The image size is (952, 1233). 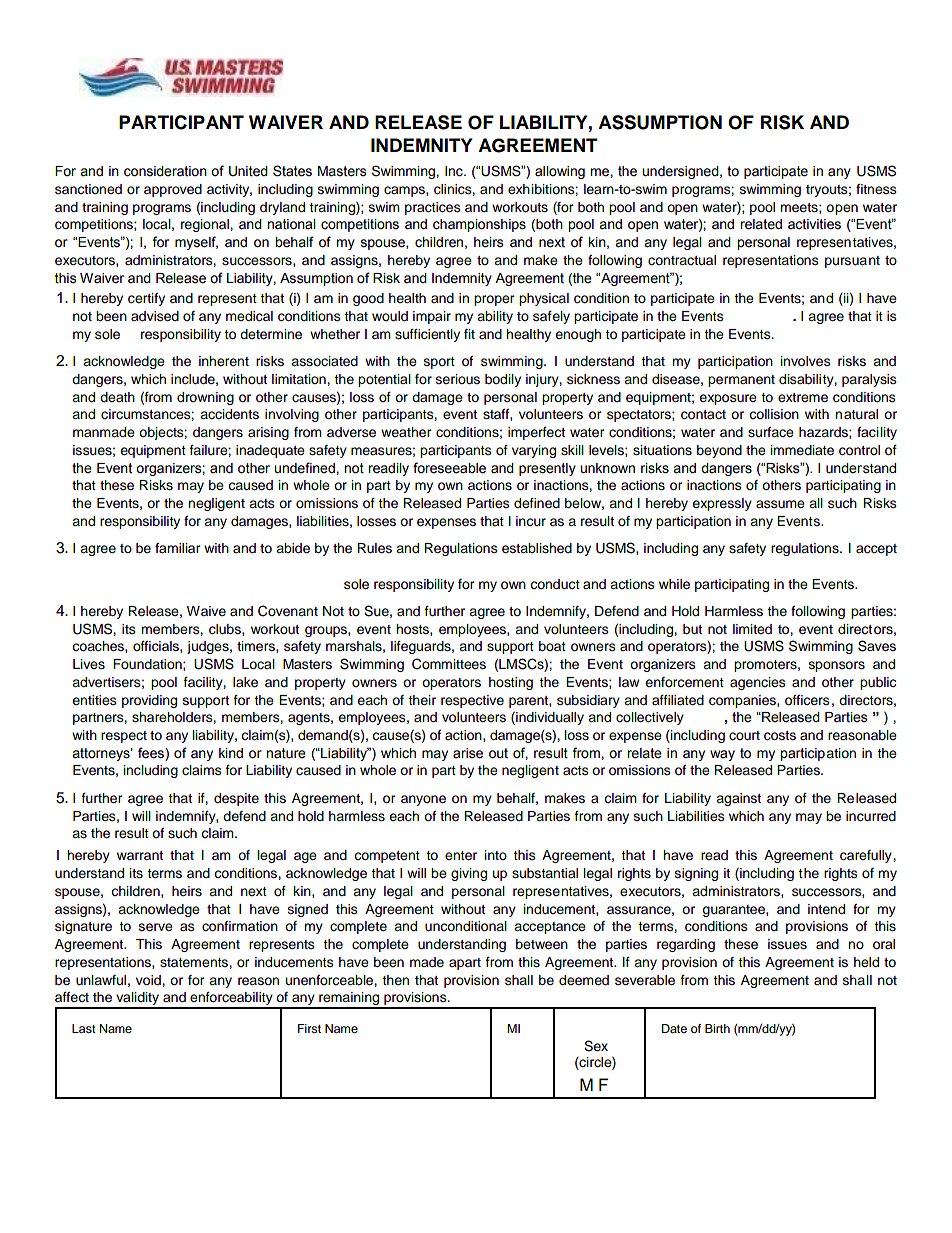 I want to click on warrant, so click(x=140, y=855).
